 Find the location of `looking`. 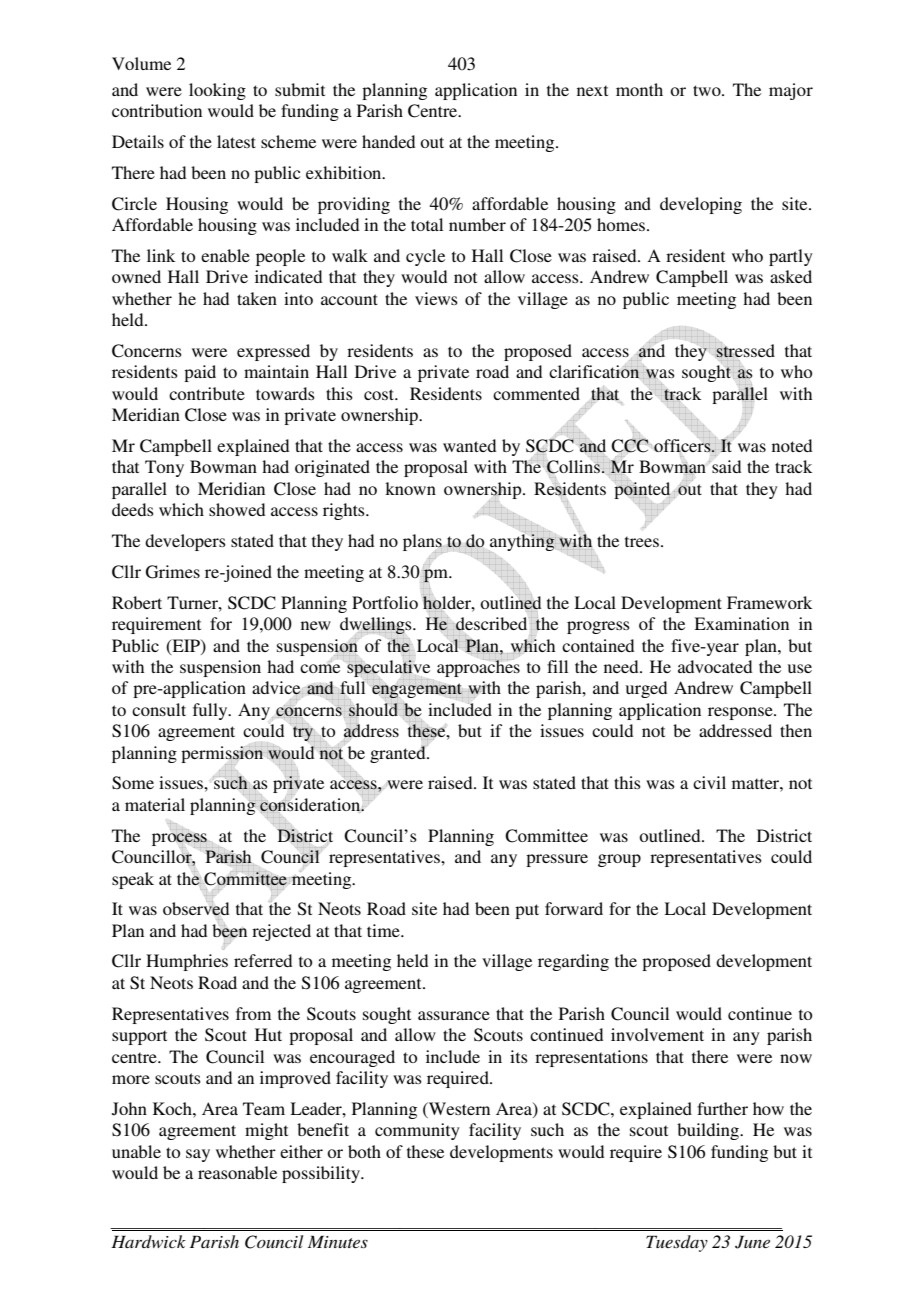

looking is located at coordinates (217, 91).
